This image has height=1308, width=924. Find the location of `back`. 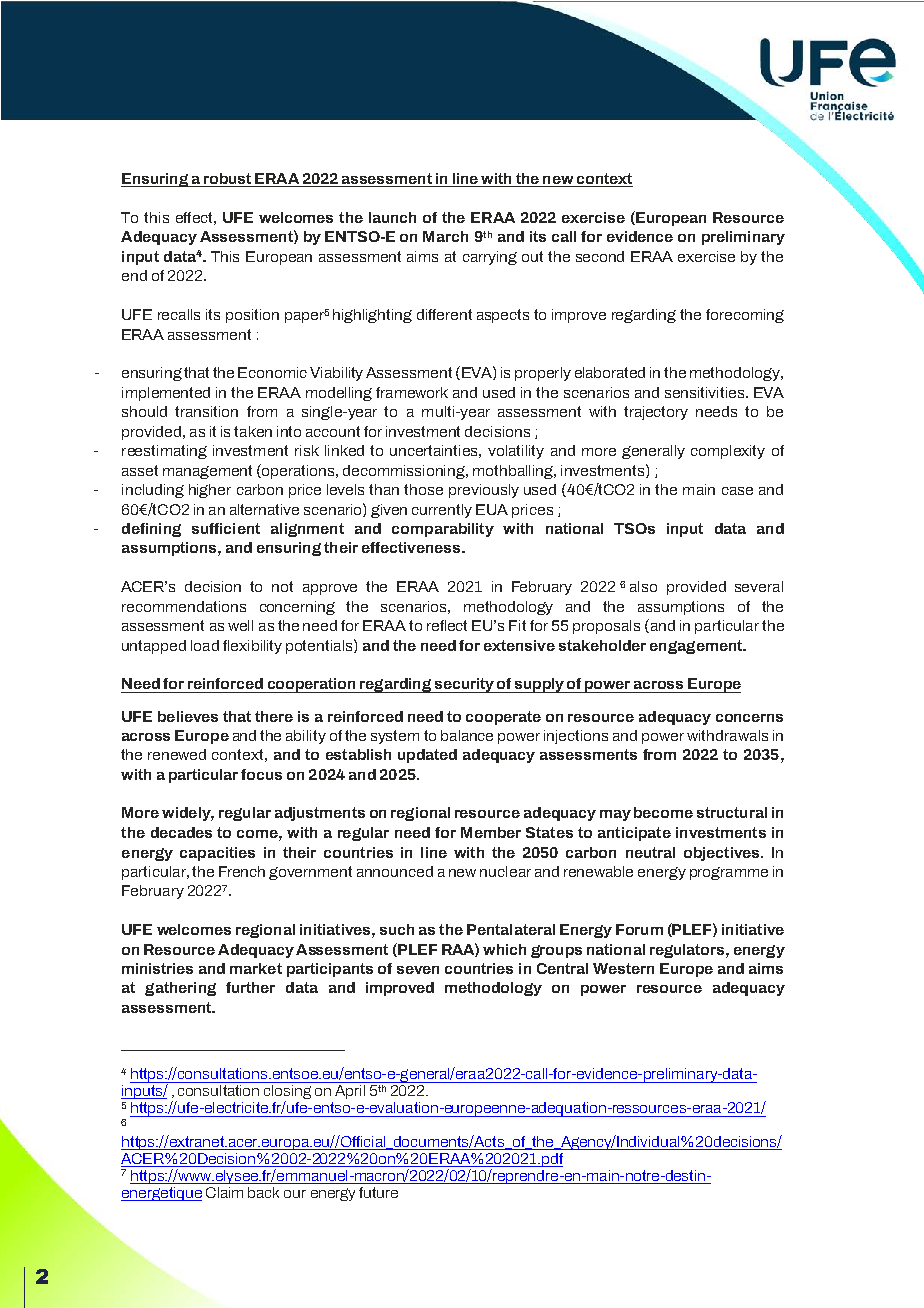

back is located at coordinates (263, 1192).
